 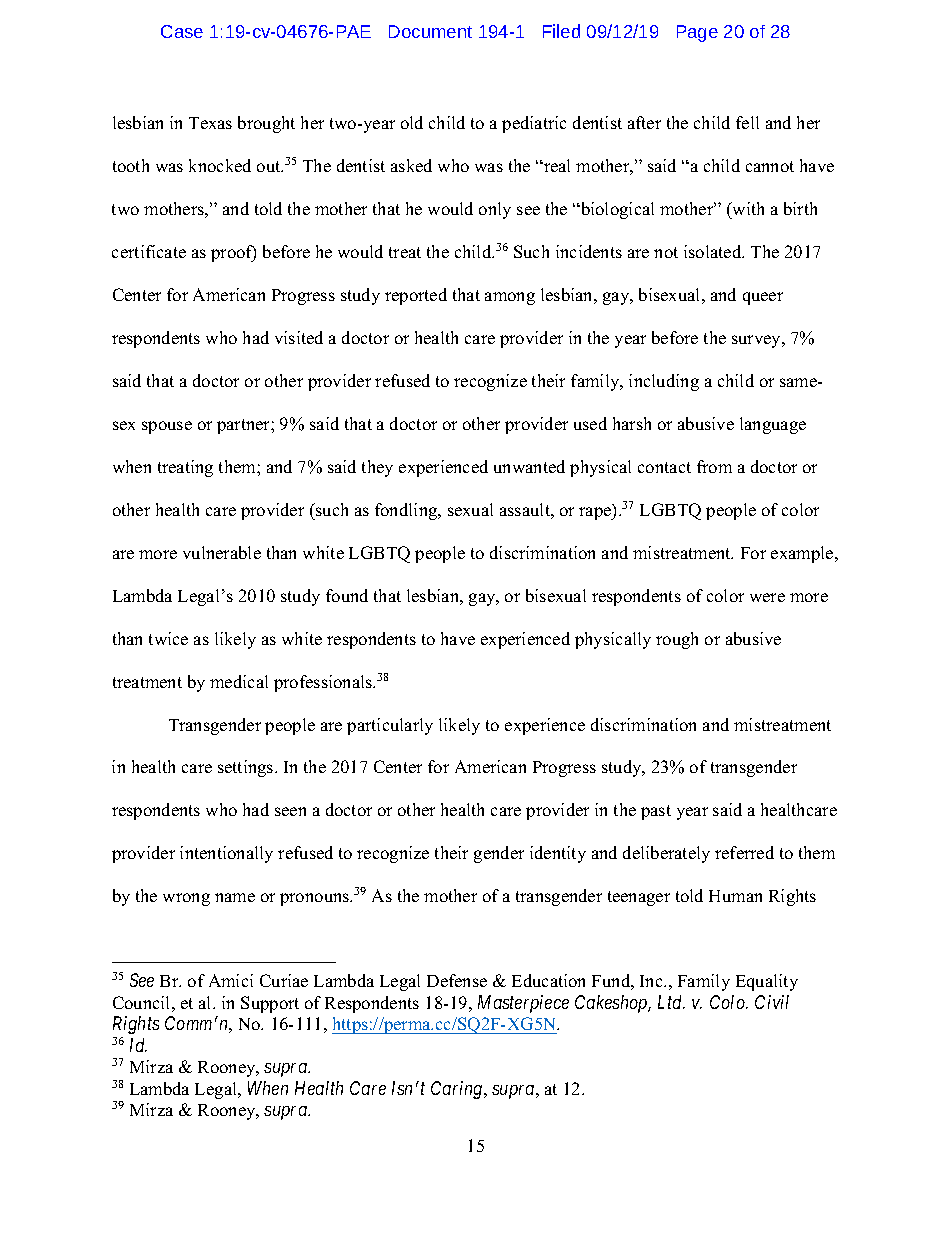 What do you see at coordinates (239, 681) in the screenshot?
I see `medical` at bounding box center [239, 681].
